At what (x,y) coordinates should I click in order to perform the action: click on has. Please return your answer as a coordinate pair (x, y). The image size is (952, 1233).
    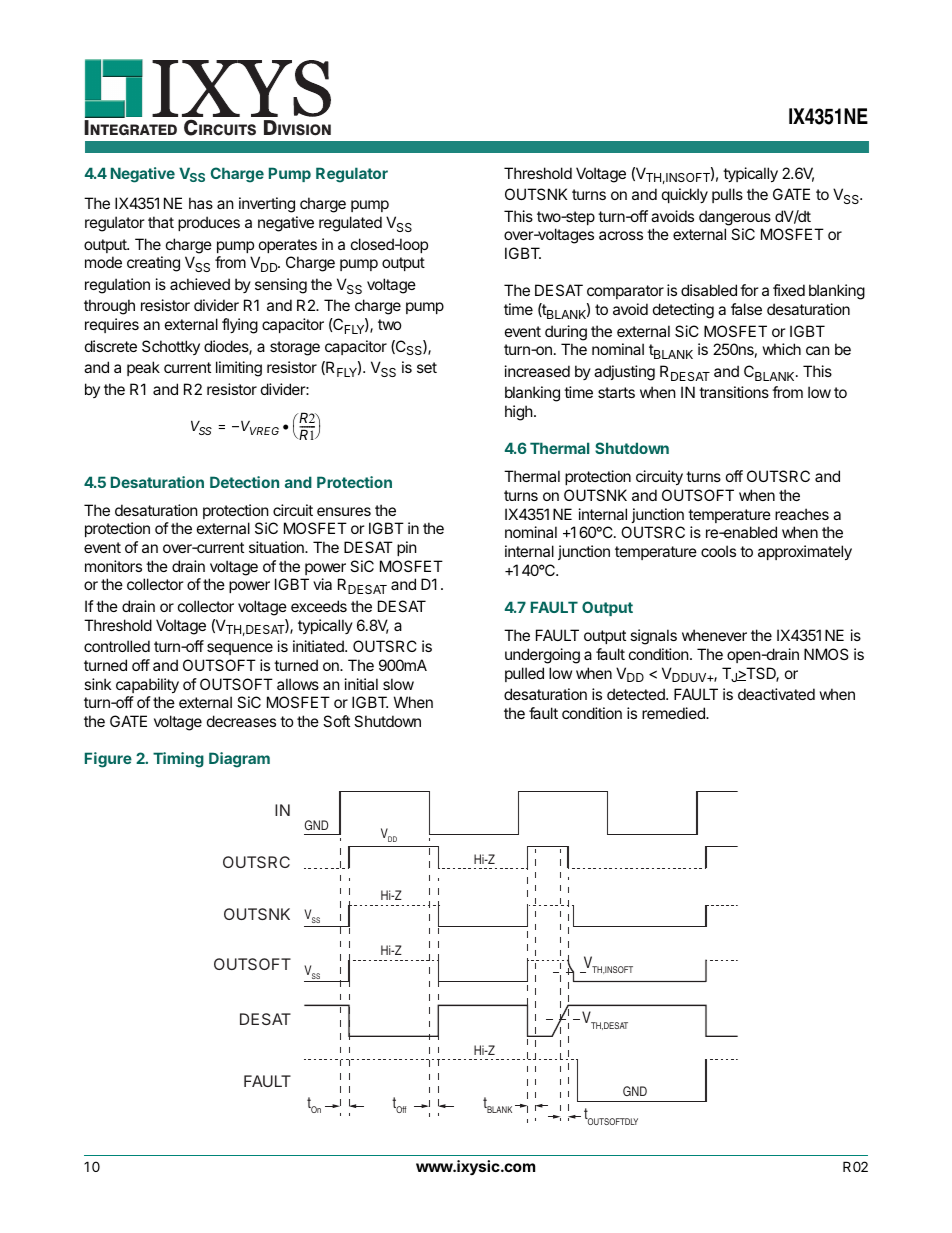
    Looking at the image, I should click on (201, 203).
